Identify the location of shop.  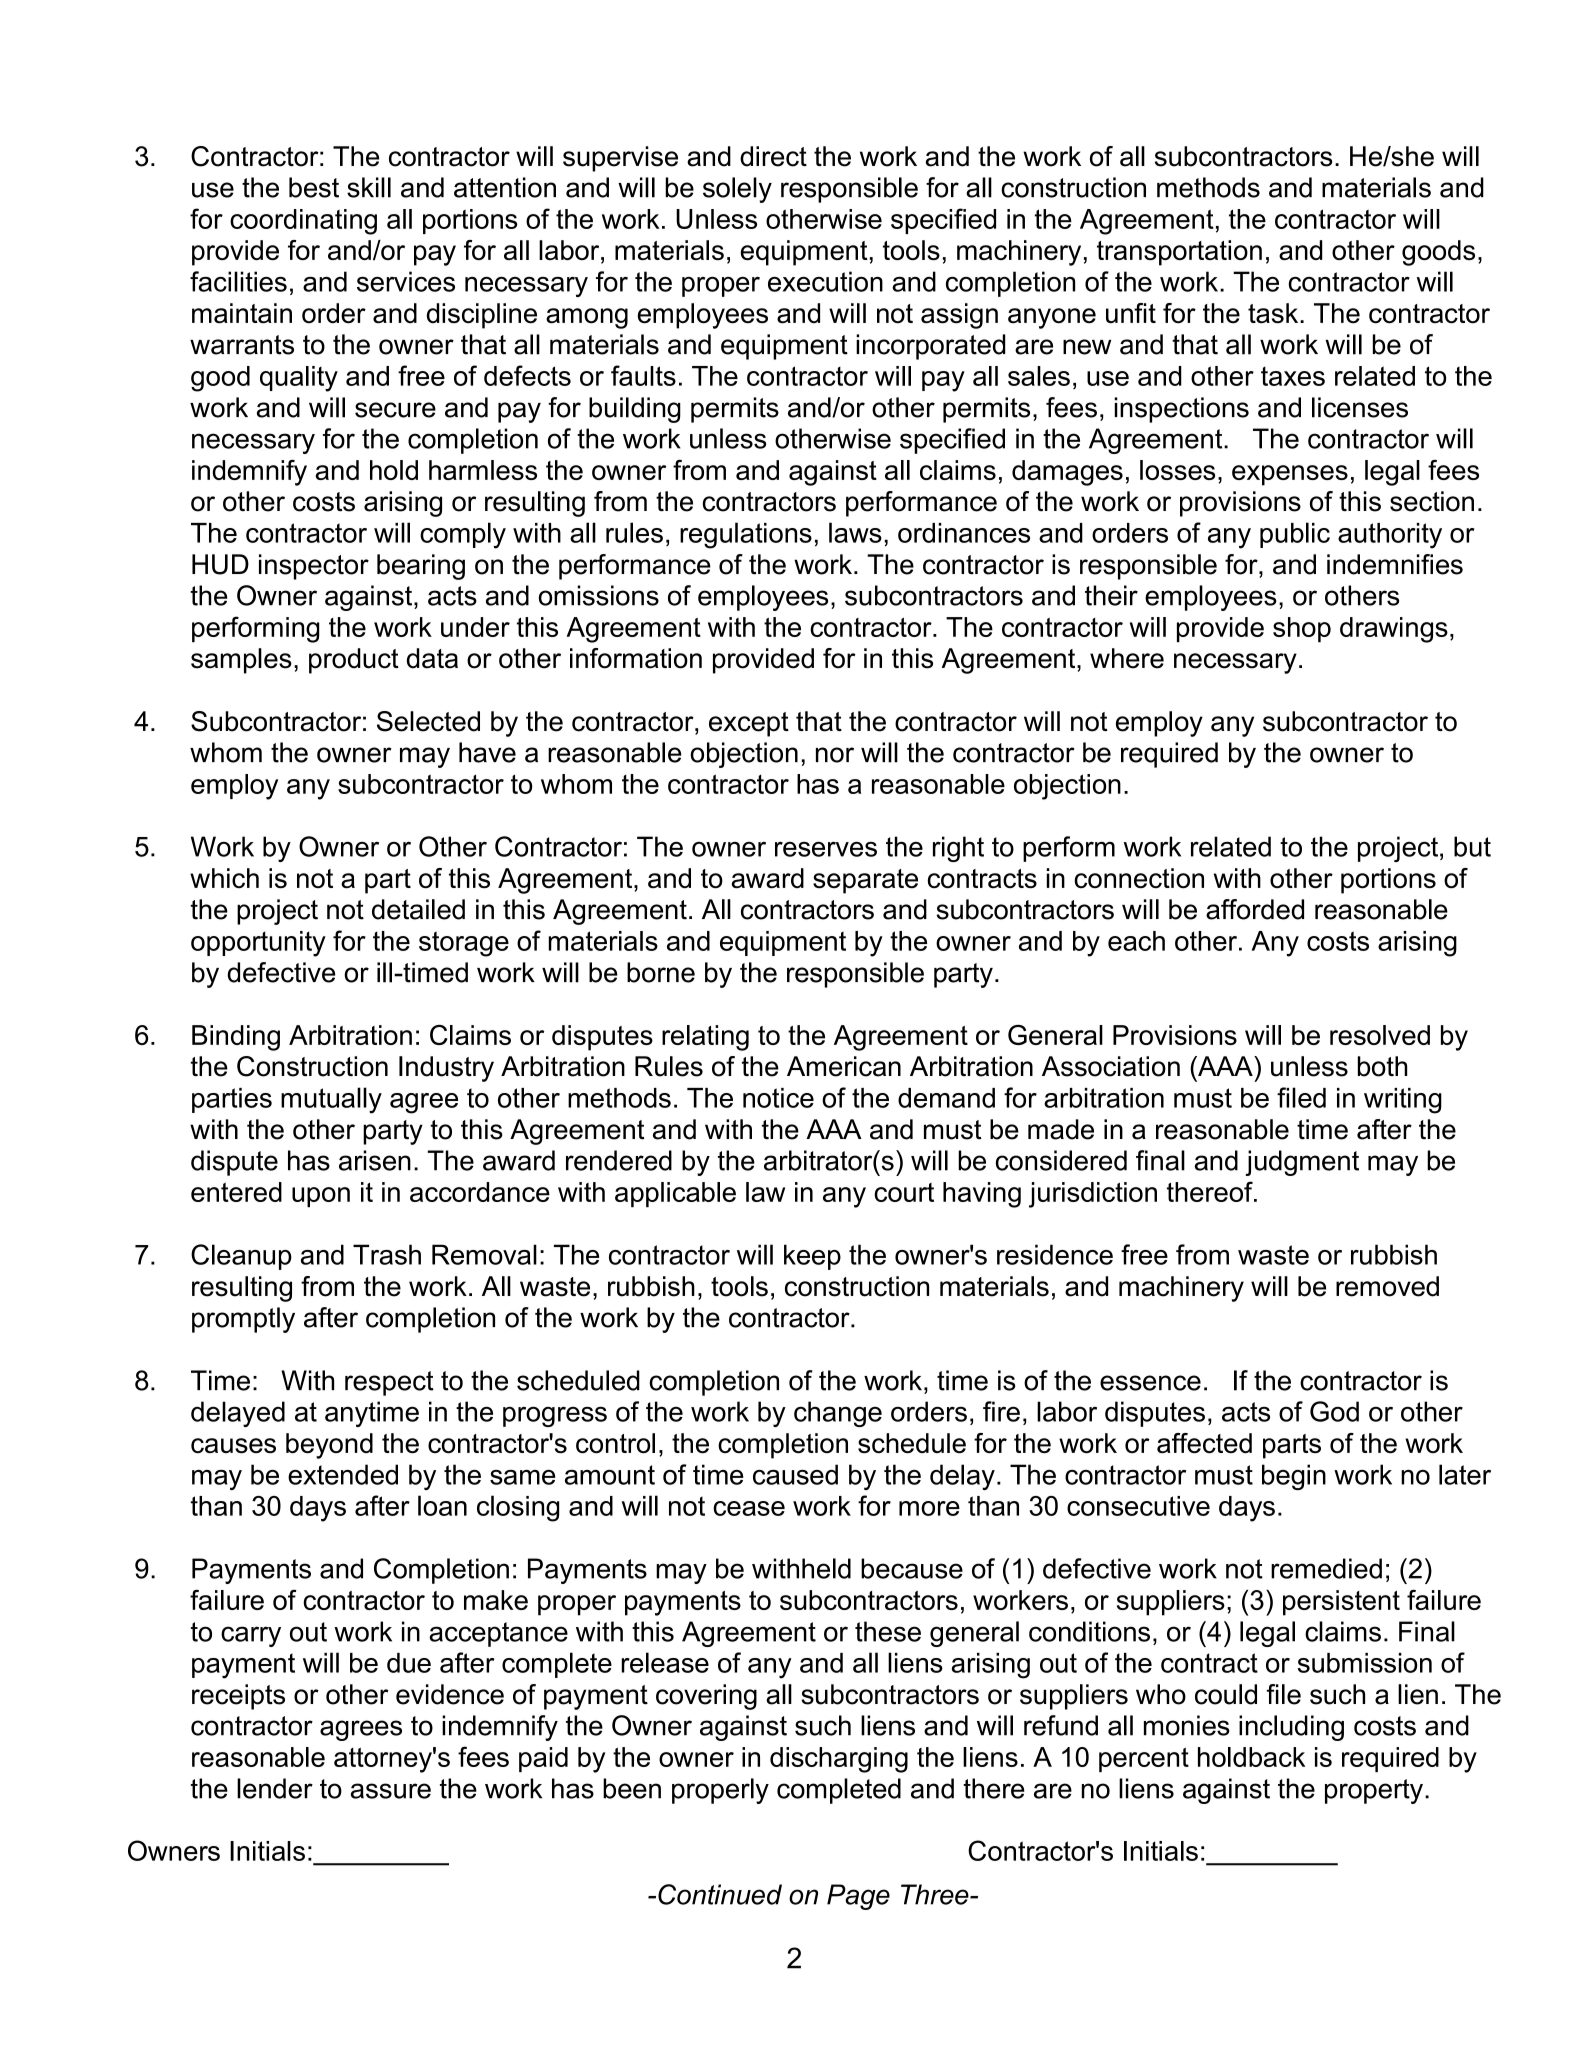
(1302, 630).
